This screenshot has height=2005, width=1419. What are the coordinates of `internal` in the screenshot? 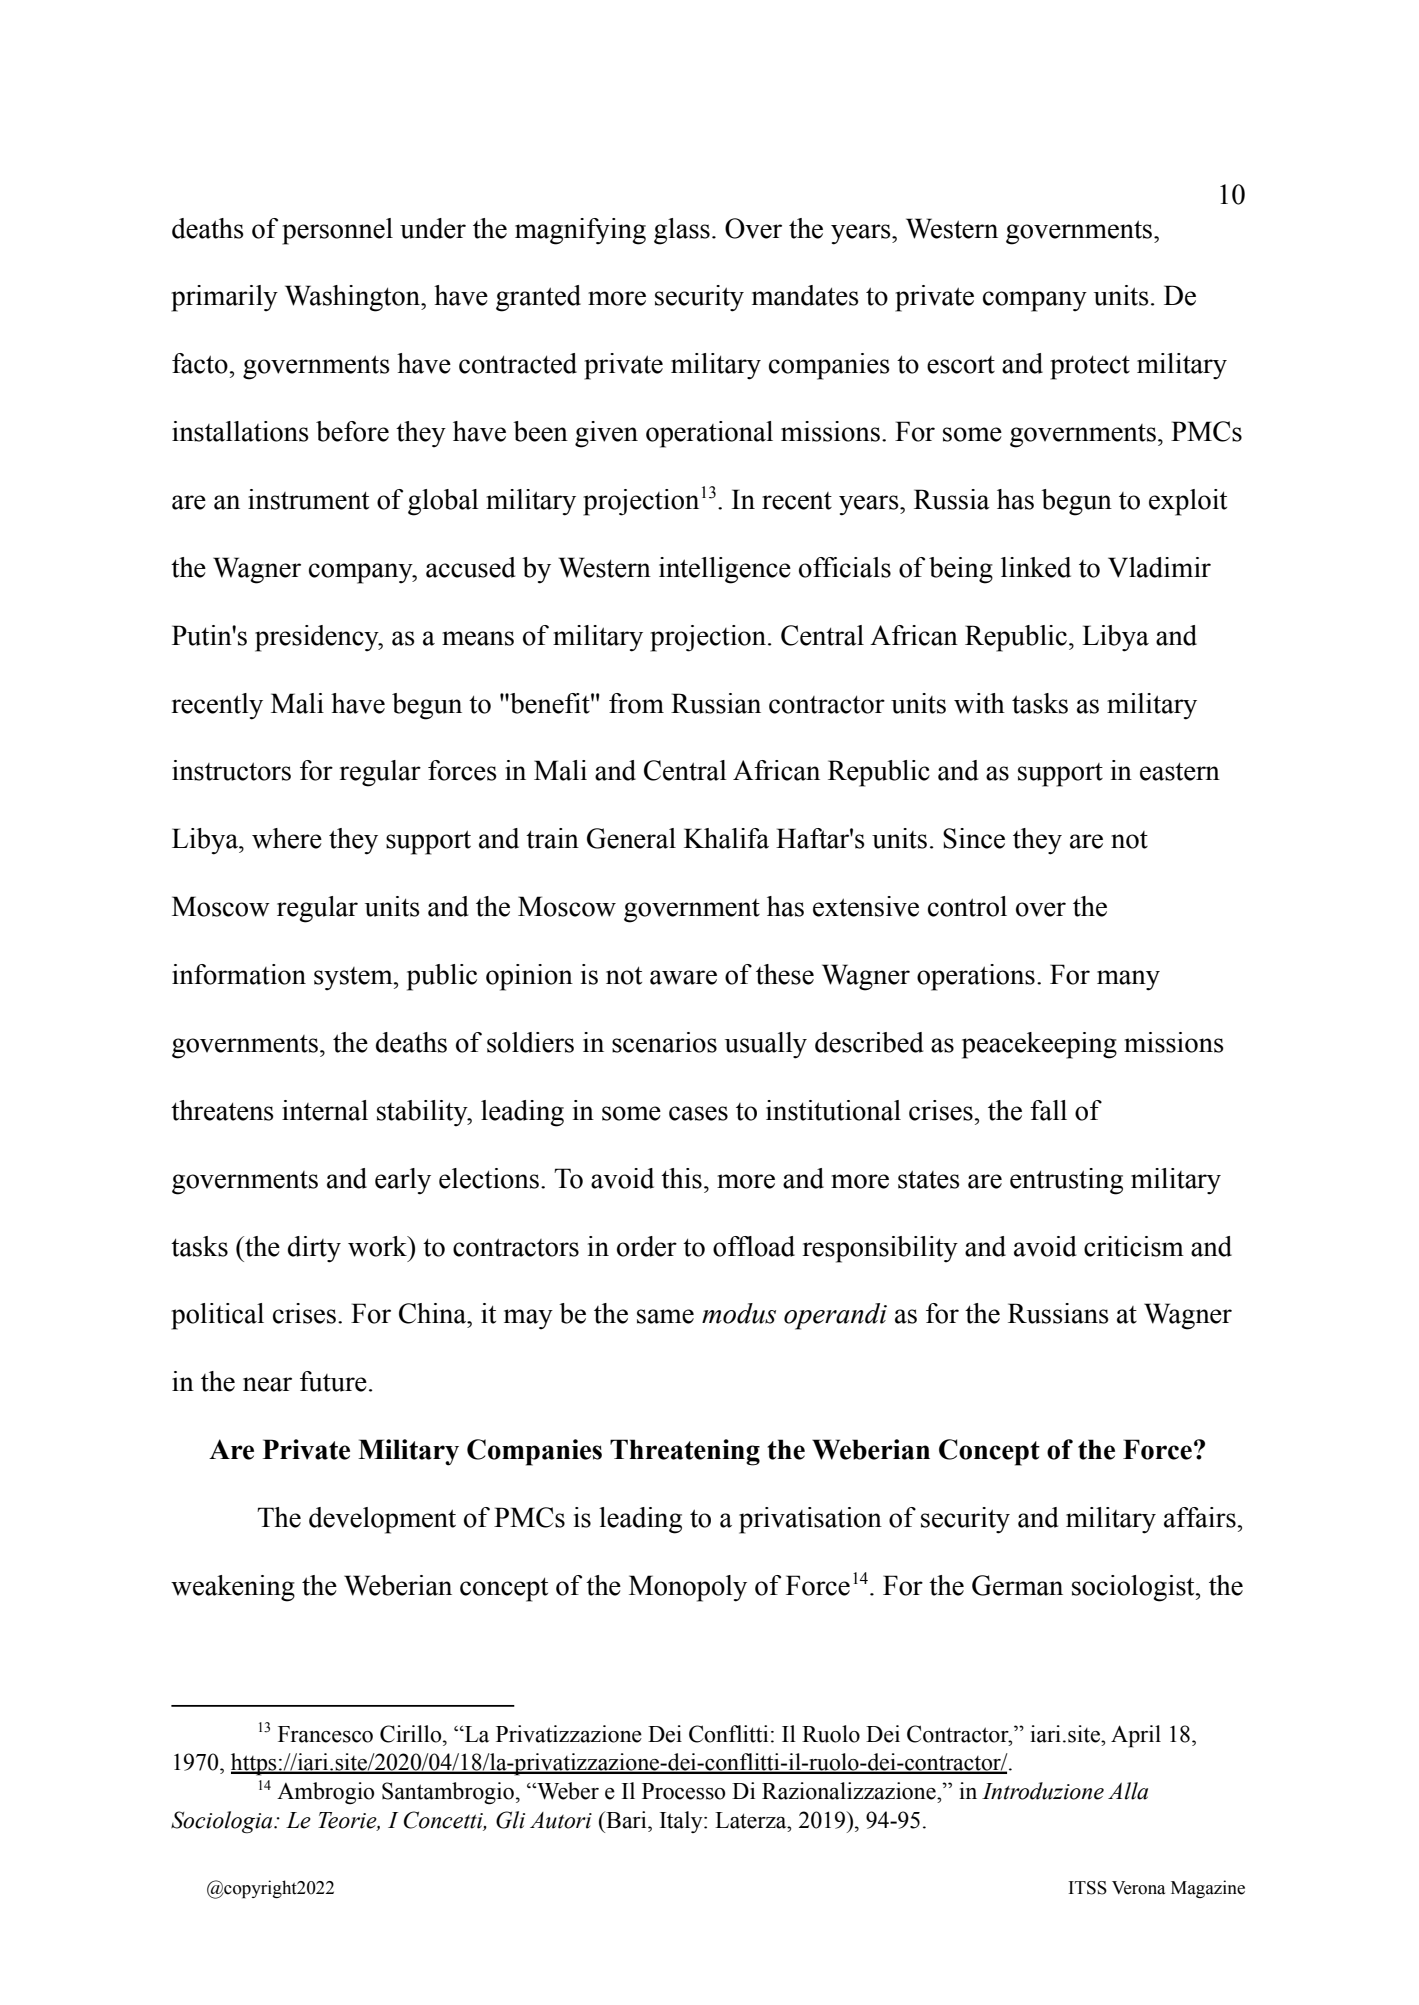 It's located at (325, 1110).
